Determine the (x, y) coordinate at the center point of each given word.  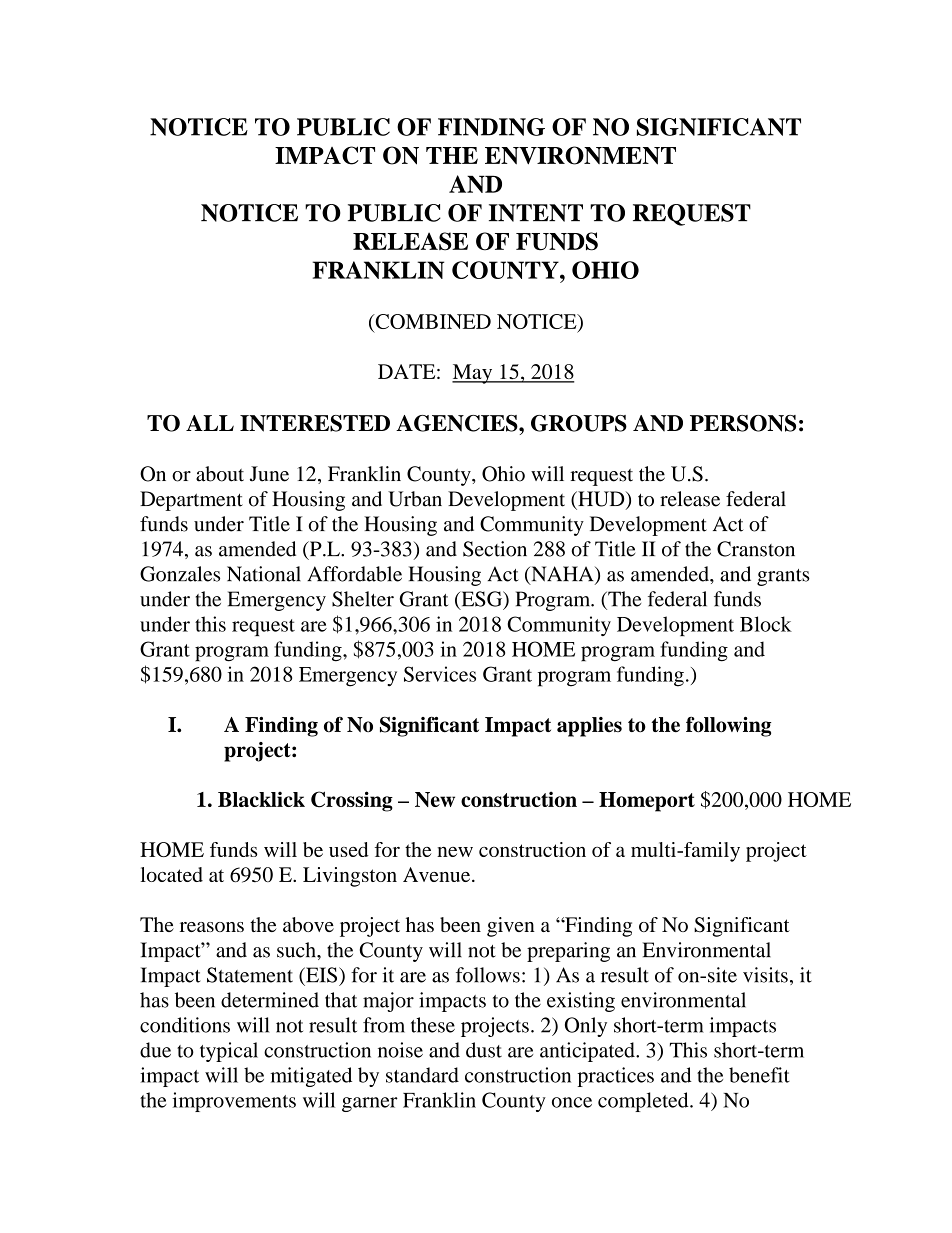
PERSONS (743, 423)
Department (191, 501)
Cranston (756, 549)
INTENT (536, 213)
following (728, 727)
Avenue (438, 874)
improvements (234, 1102)
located (172, 874)
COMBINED (432, 323)
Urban (415, 499)
